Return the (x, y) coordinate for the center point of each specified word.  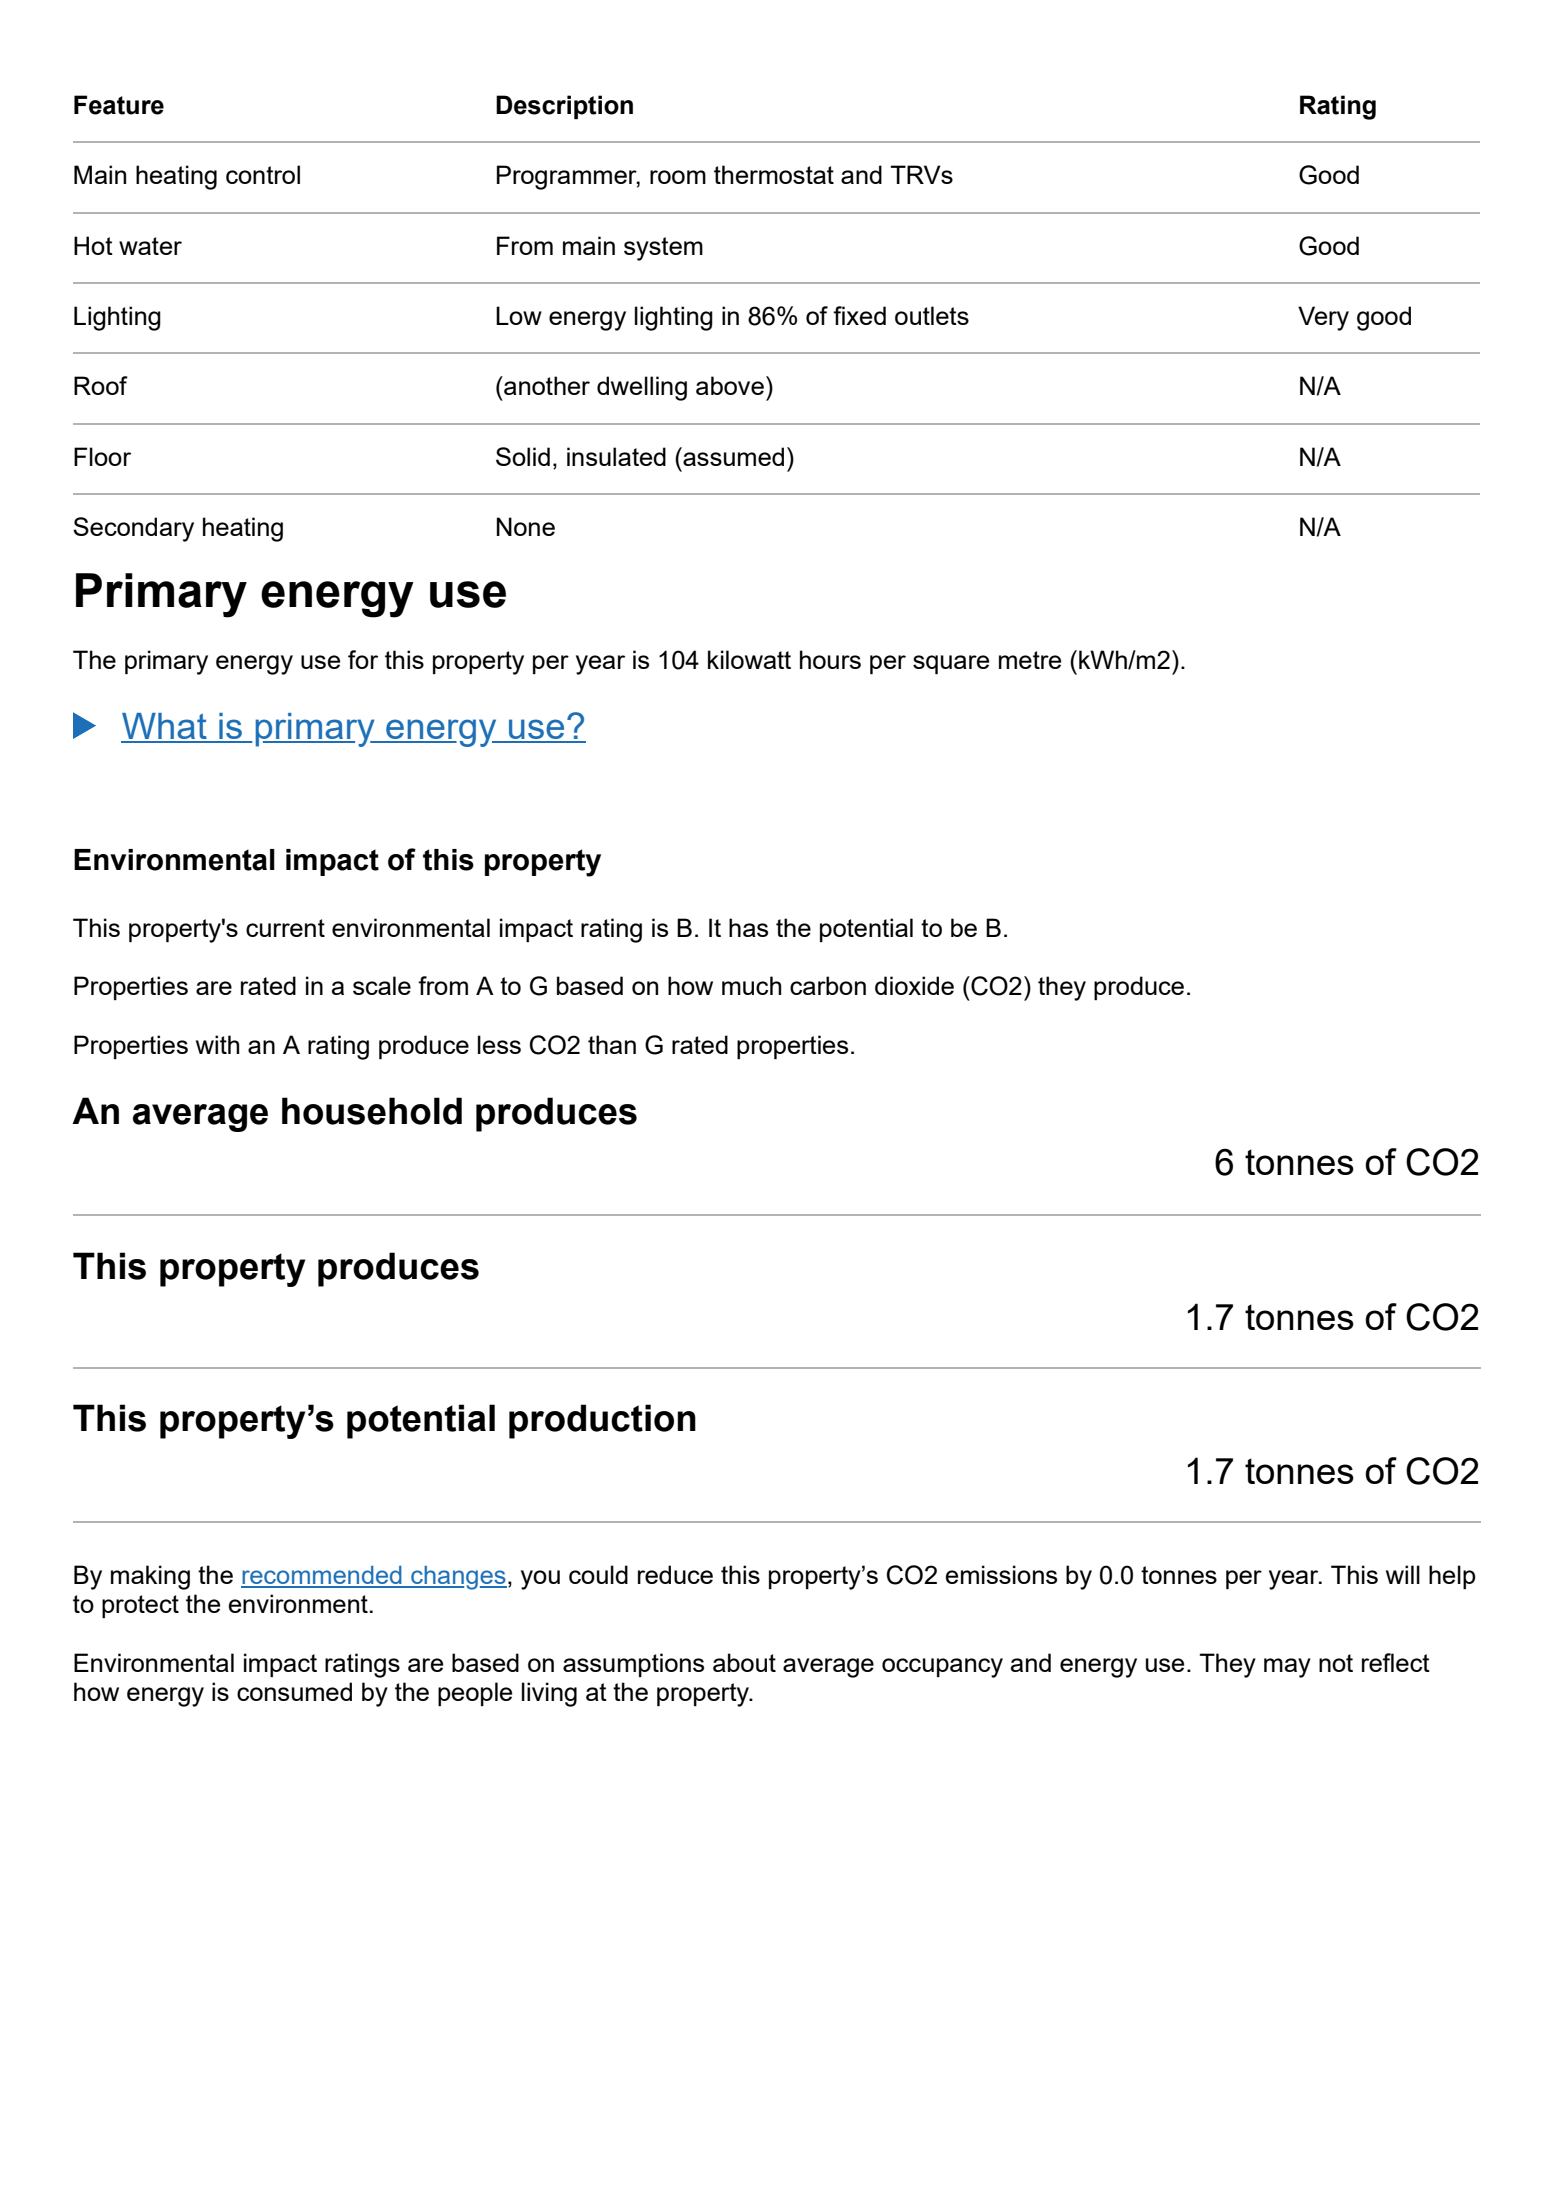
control (263, 174)
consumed (294, 1691)
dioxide (914, 985)
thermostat (774, 174)
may (1287, 1668)
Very (1323, 318)
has (748, 927)
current (285, 928)
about (744, 1662)
